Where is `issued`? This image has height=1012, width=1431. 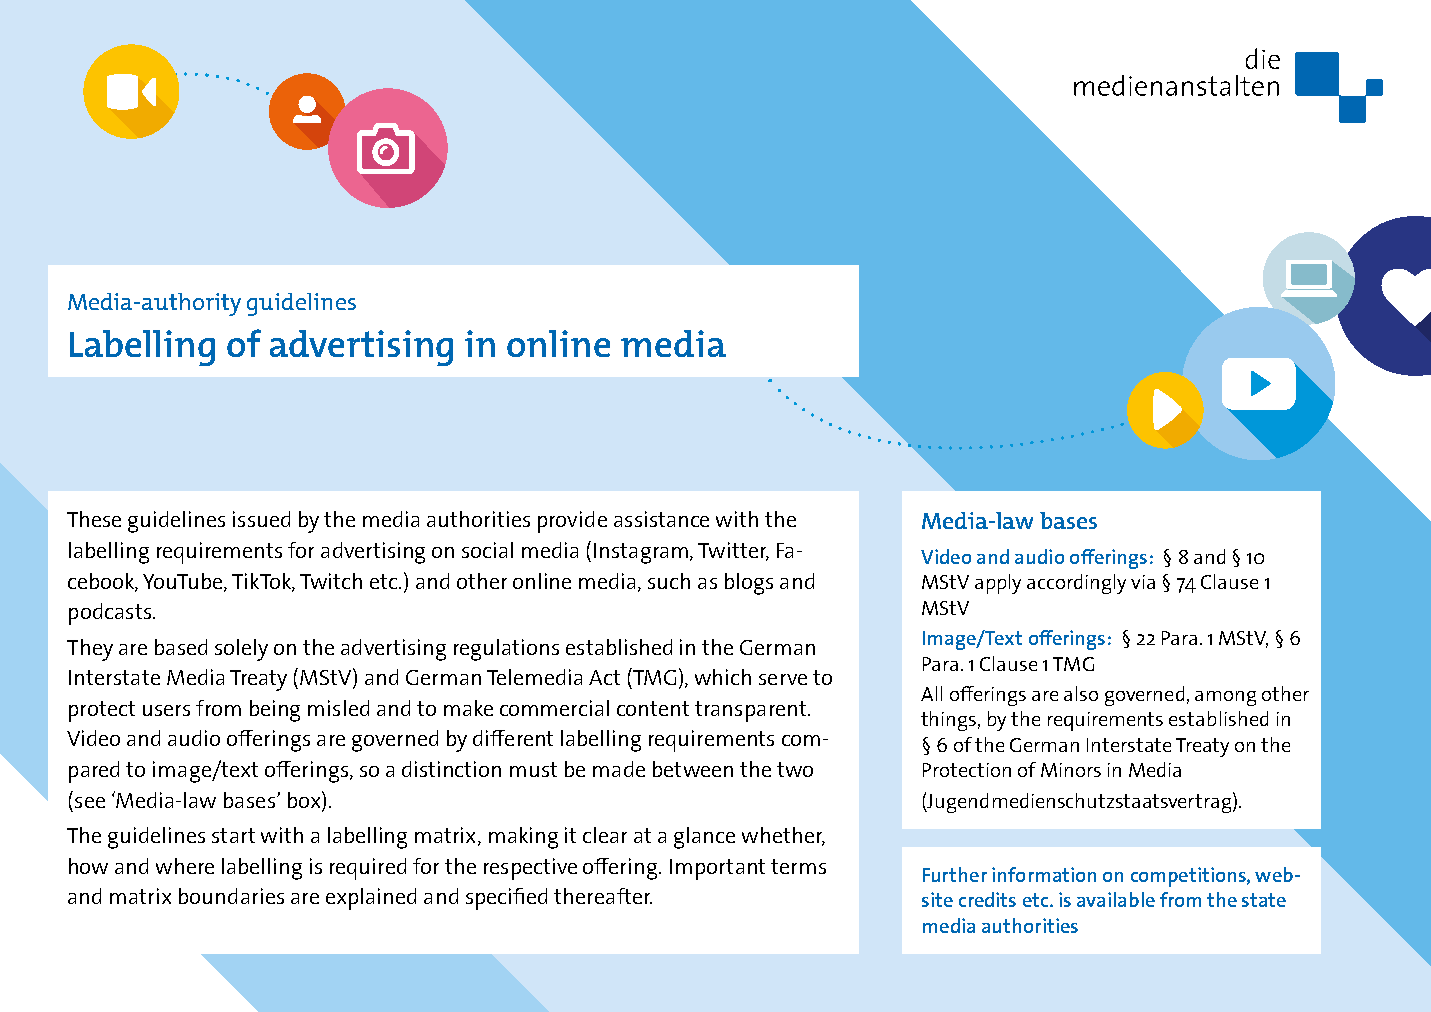 issued is located at coordinates (261, 519).
